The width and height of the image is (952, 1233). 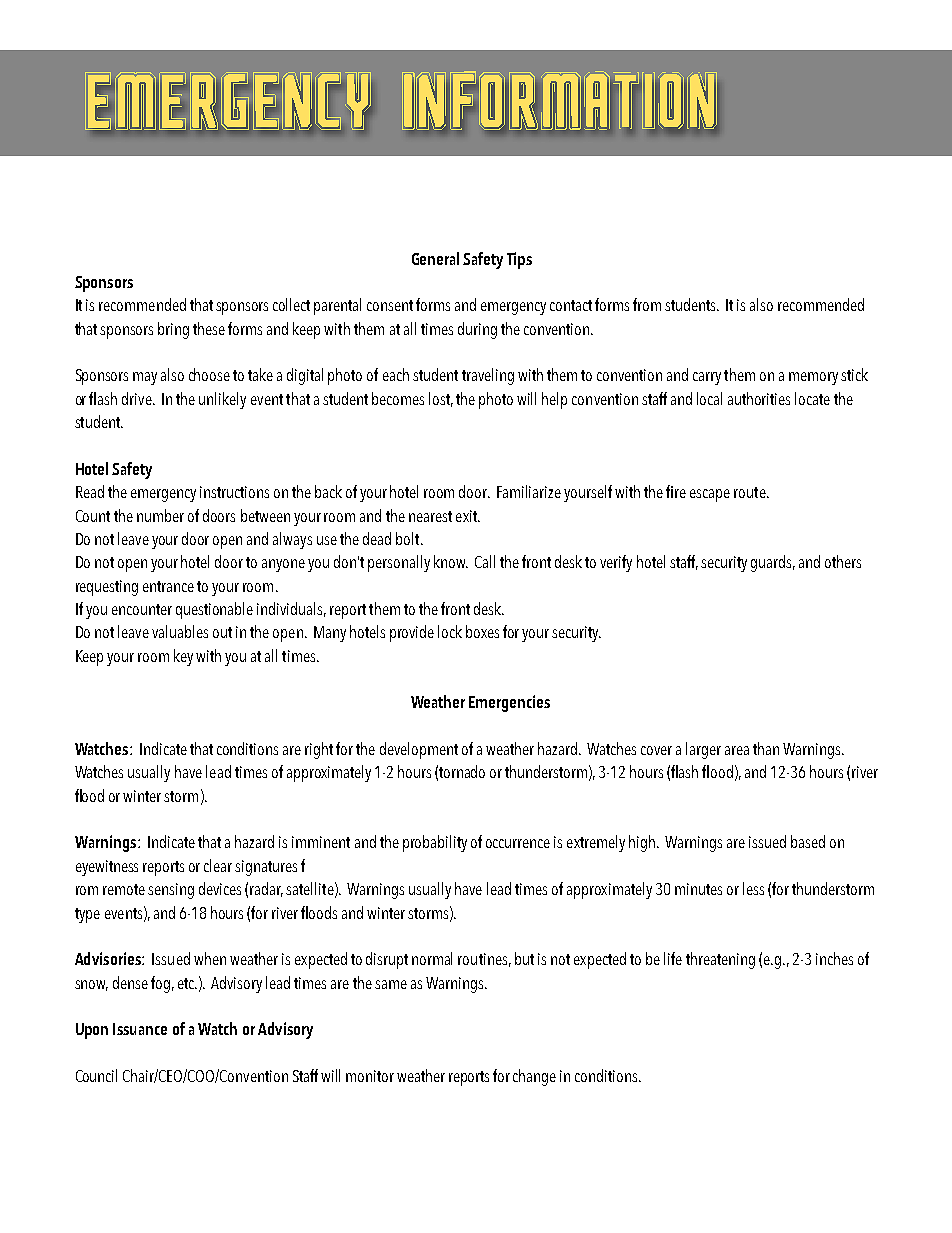 I want to click on change, so click(x=534, y=1077).
